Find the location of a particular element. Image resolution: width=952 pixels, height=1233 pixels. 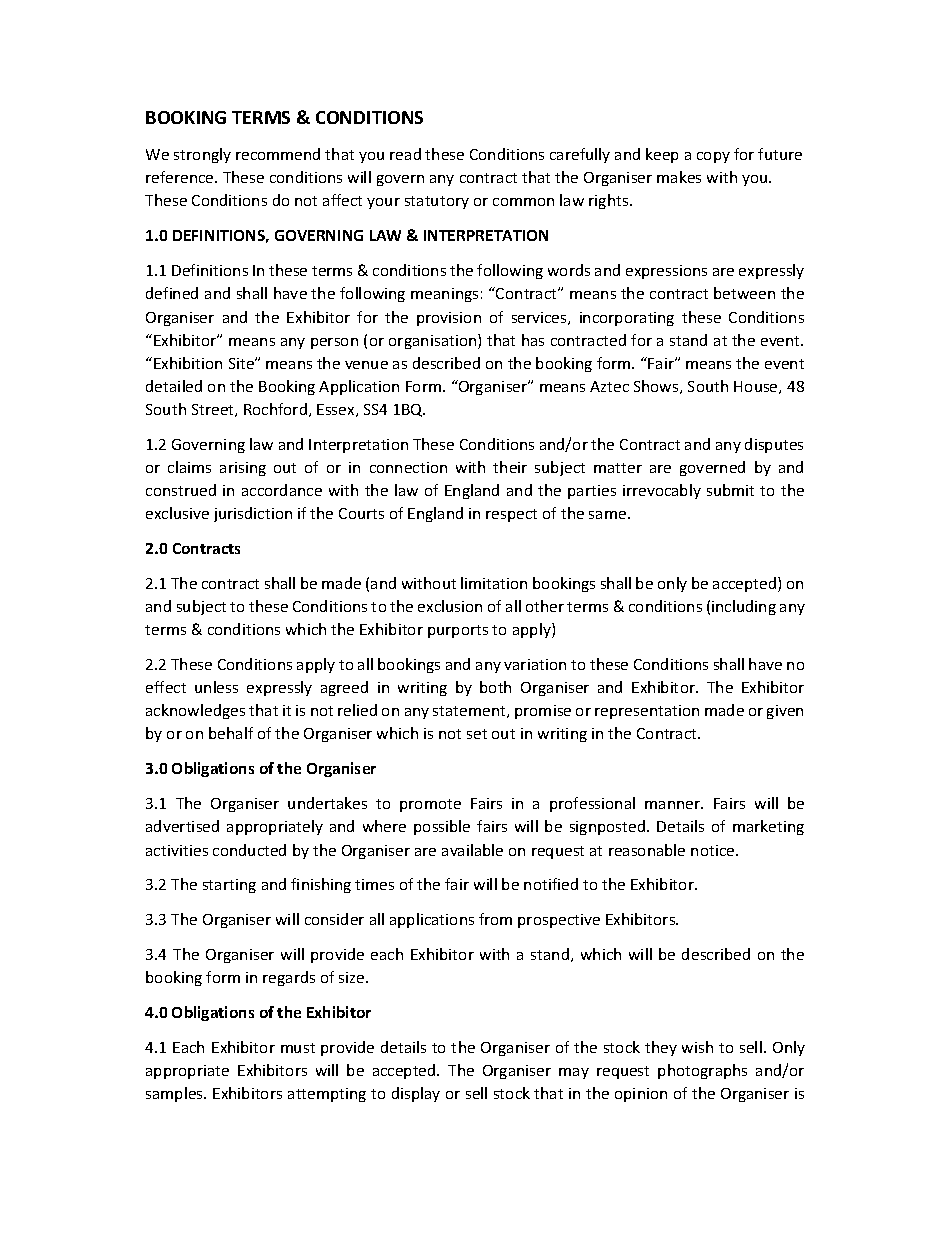

strongly is located at coordinates (202, 155).
